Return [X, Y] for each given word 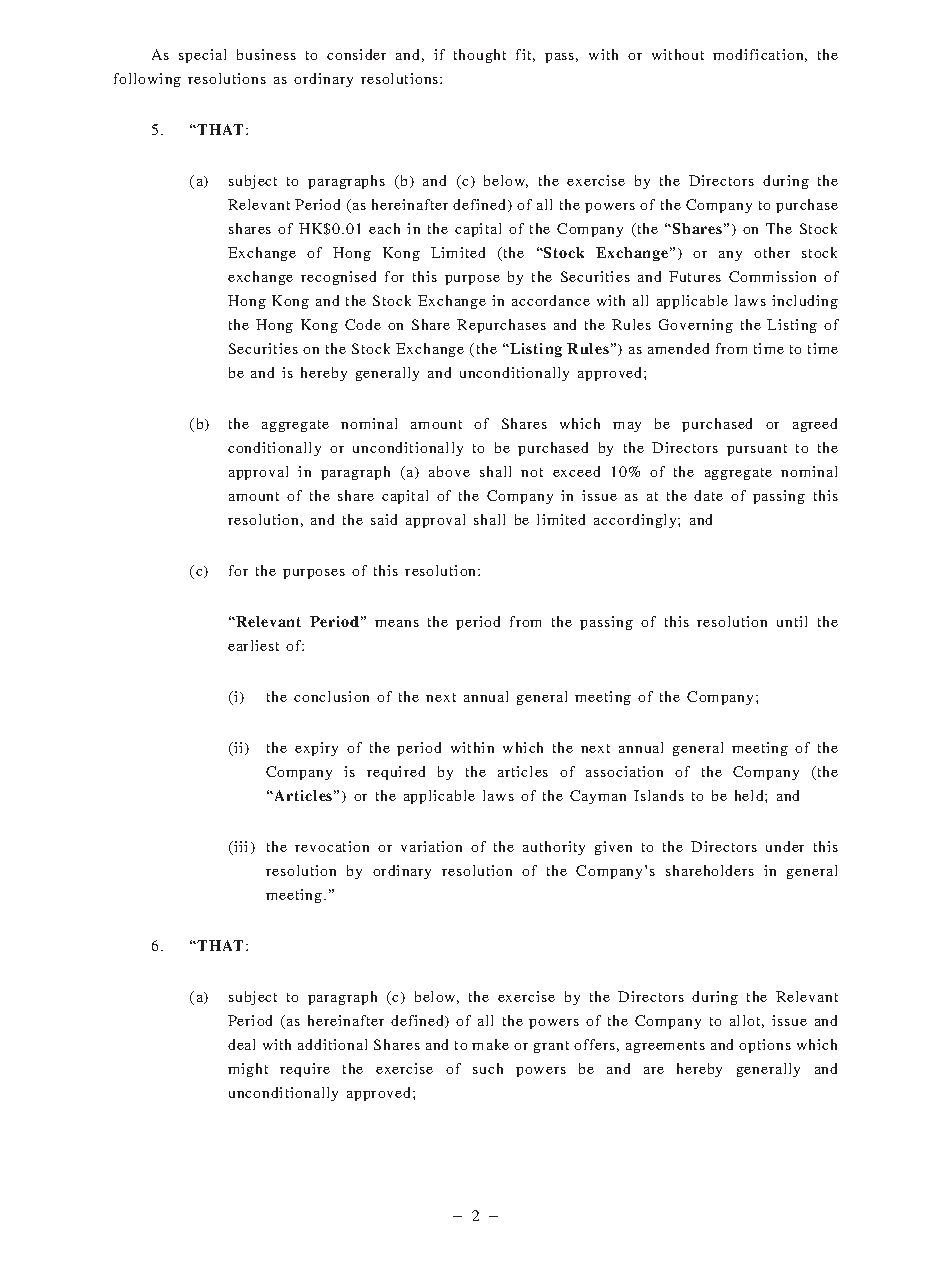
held [750, 795]
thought [480, 56]
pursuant [757, 450]
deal [241, 1044]
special [202, 56]
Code [363, 324]
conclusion [331, 696]
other [772, 252]
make [490, 1044]
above [449, 471]
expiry [316, 749]
